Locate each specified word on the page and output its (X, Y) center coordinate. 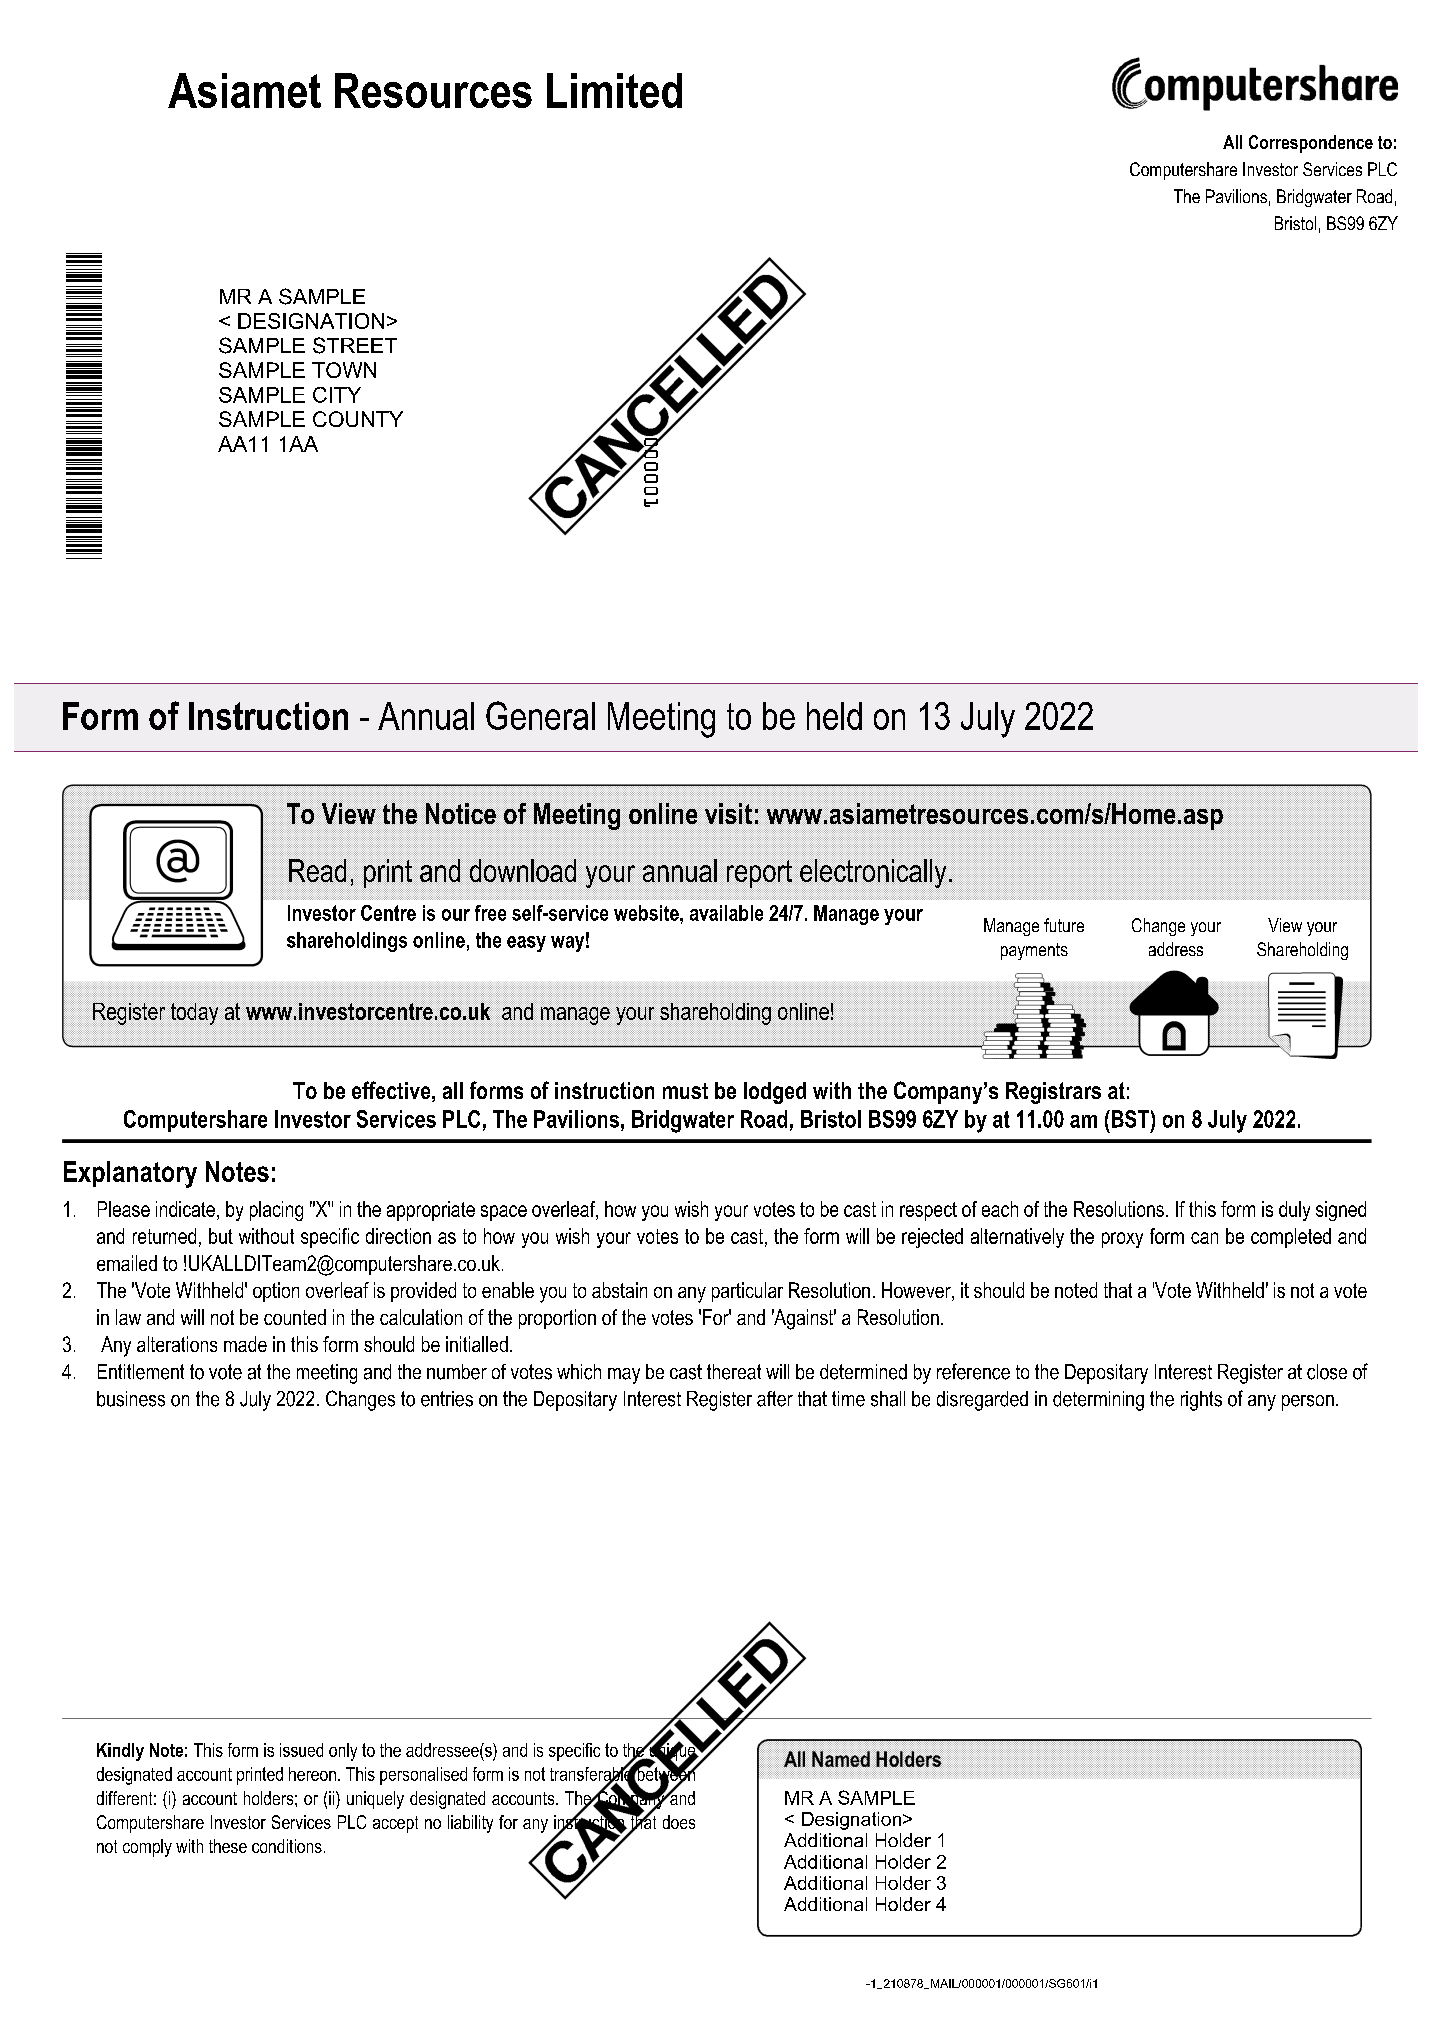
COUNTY (358, 419)
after (775, 1399)
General (540, 715)
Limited (614, 90)
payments (1034, 951)
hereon (312, 1774)
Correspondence (1311, 144)
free (490, 913)
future (1064, 925)
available (726, 913)
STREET (355, 345)
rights (1201, 1401)
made (245, 1344)
